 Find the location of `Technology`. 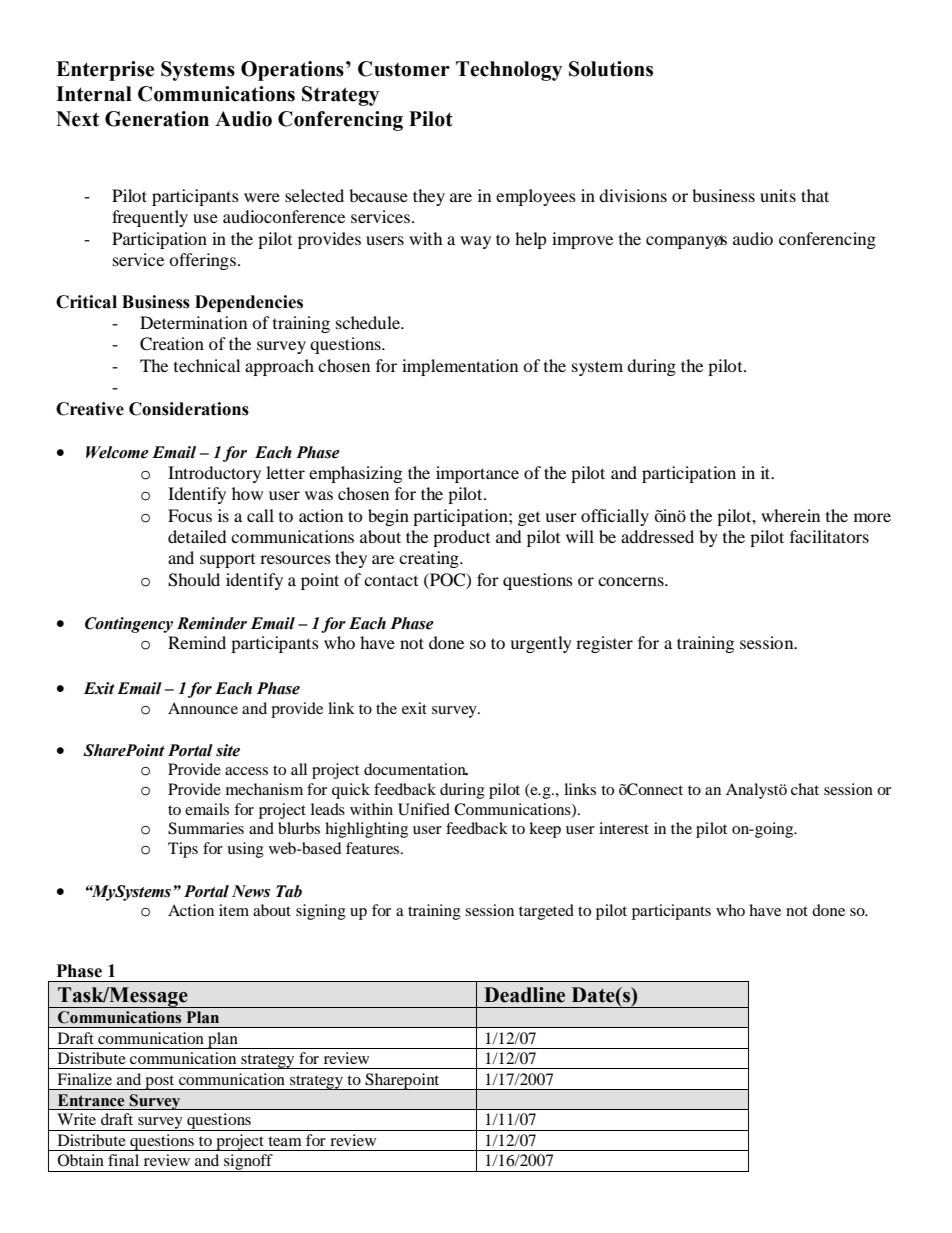

Technology is located at coordinates (509, 71).
